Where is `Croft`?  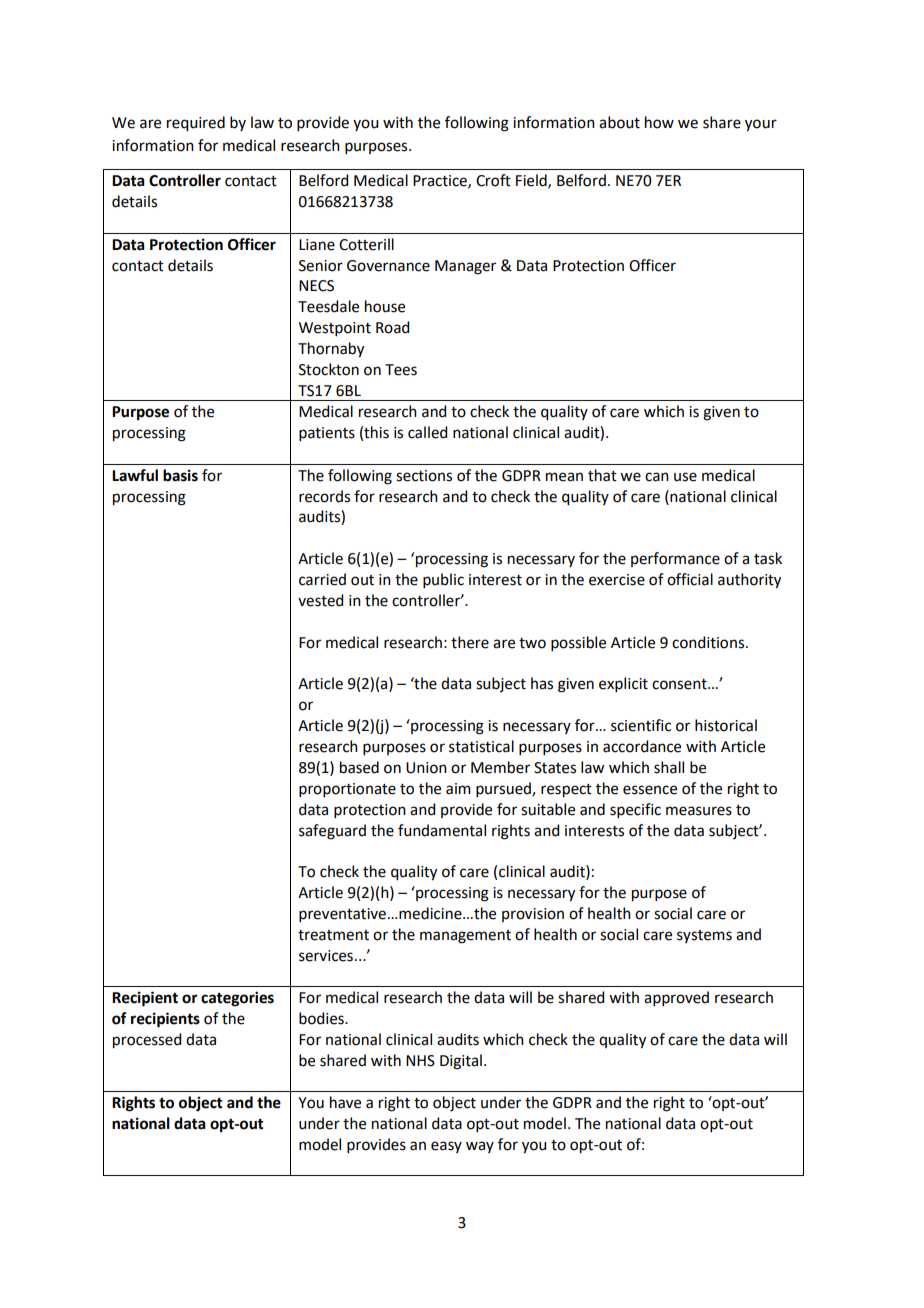
Croft is located at coordinates (493, 180).
